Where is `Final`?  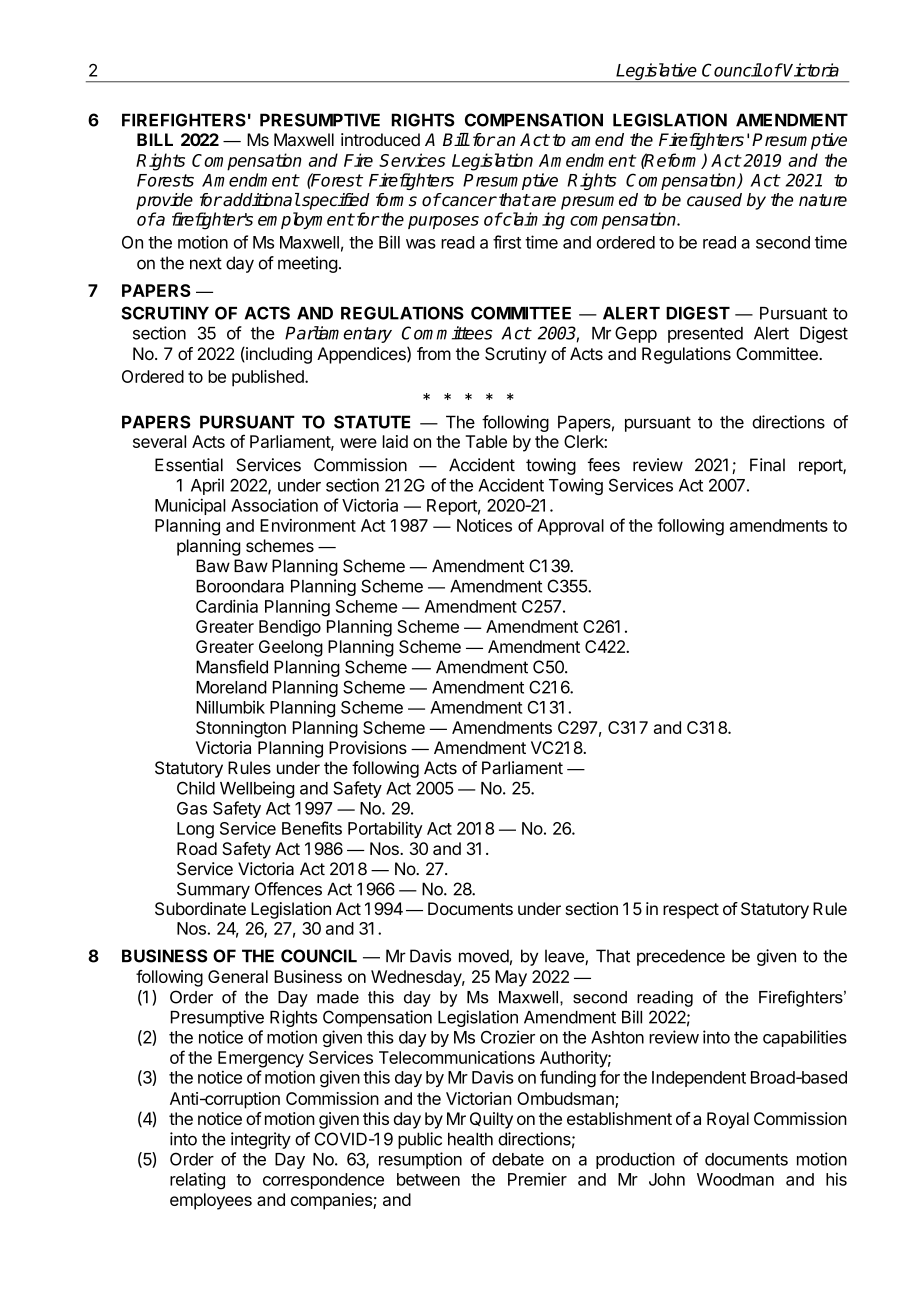 Final is located at coordinates (767, 465).
